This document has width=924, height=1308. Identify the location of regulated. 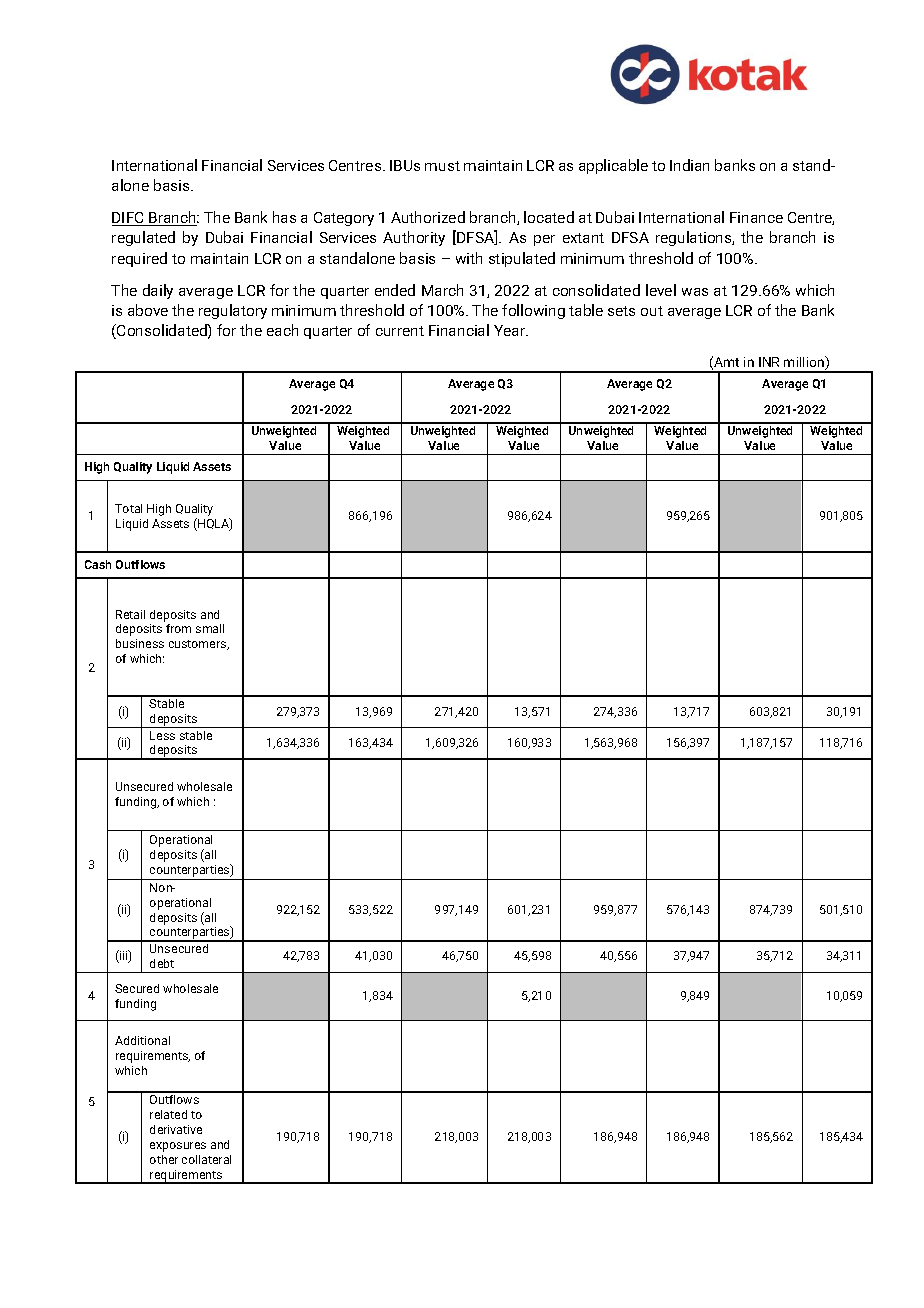
(143, 238).
